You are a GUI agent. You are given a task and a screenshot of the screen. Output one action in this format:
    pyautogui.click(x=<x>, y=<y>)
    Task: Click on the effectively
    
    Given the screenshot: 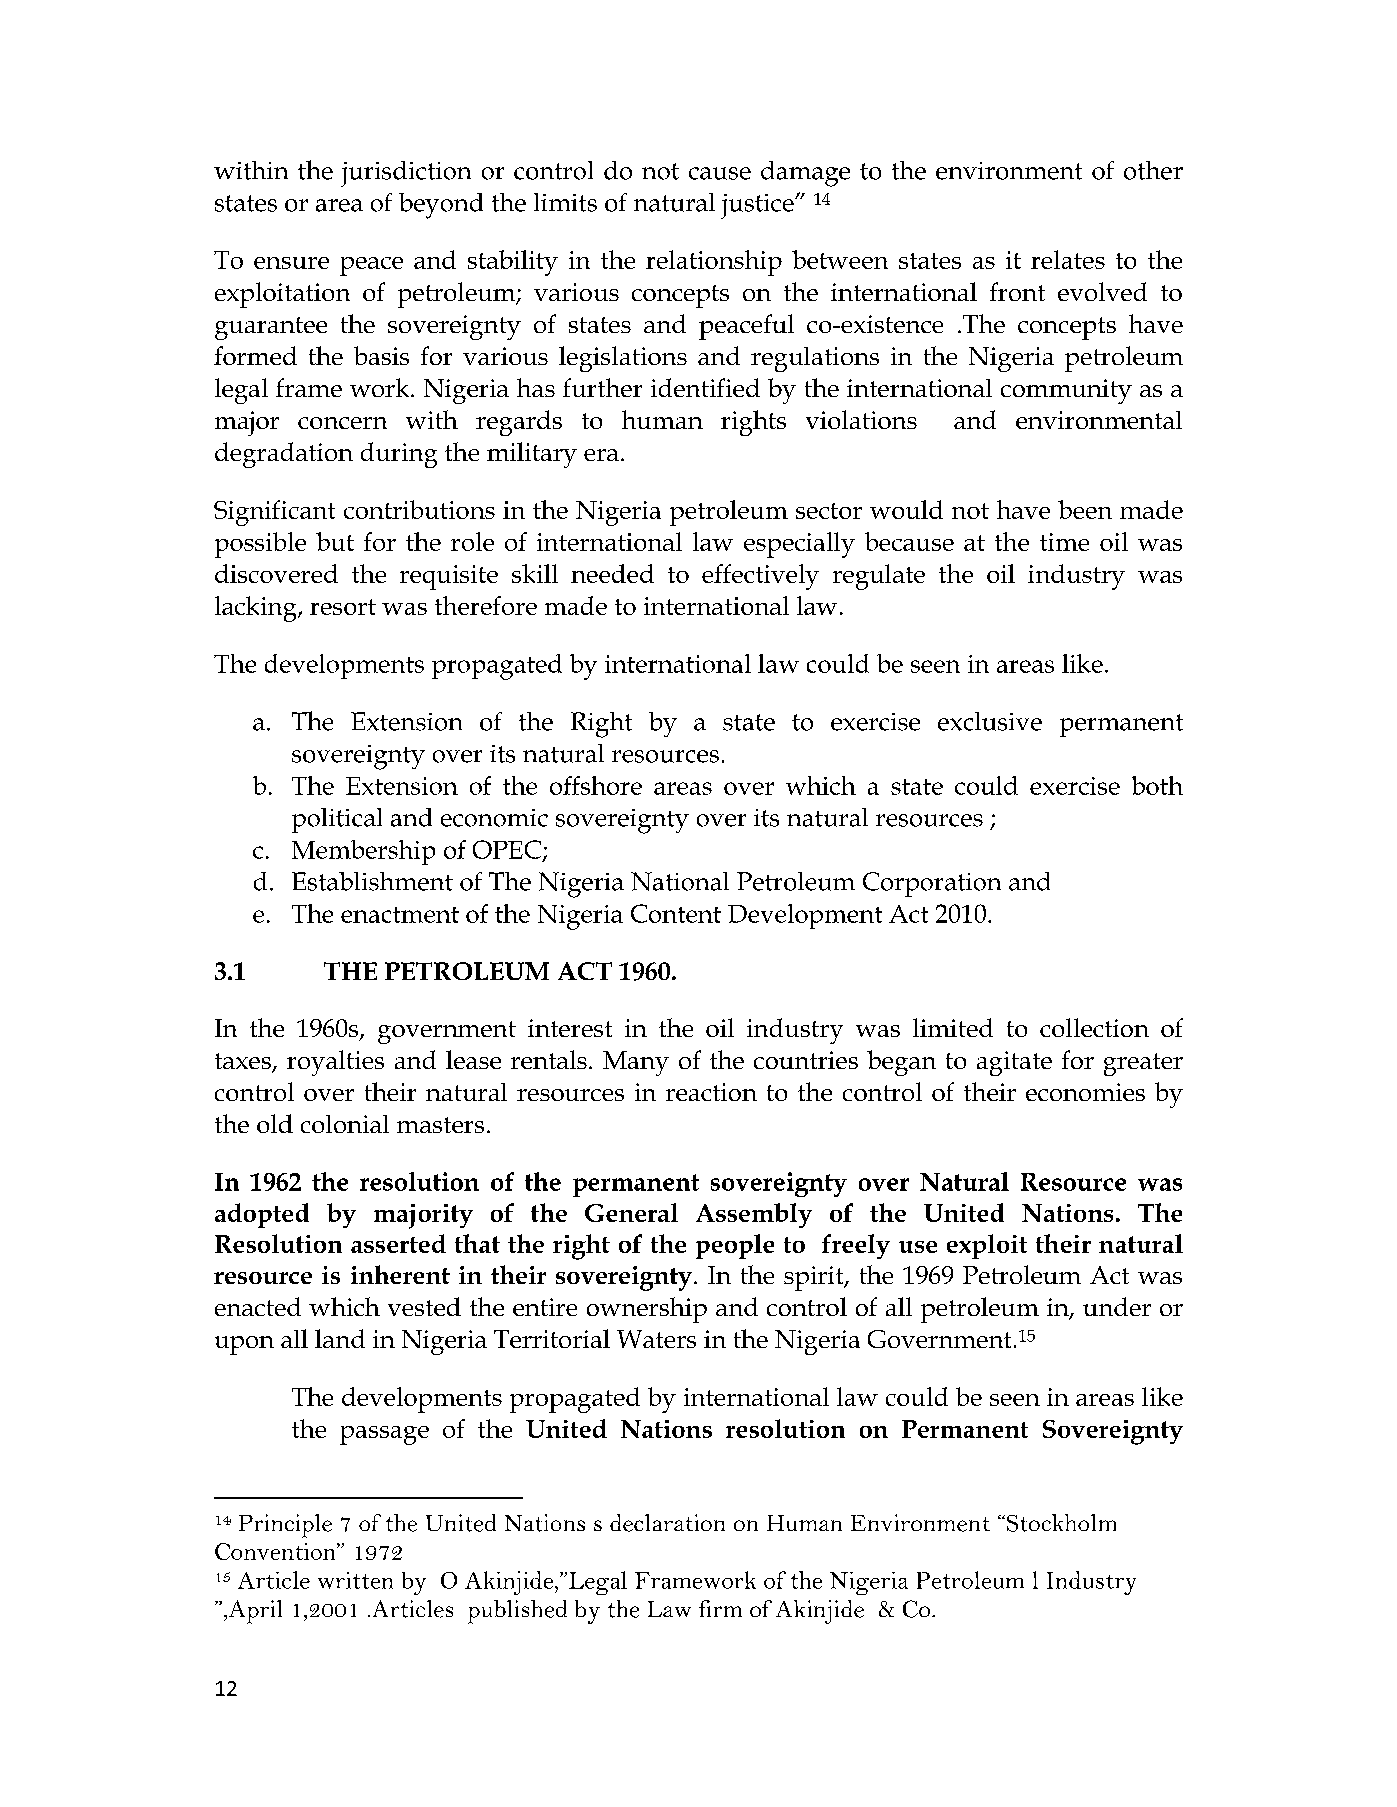 What is the action you would take?
    pyautogui.click(x=760, y=577)
